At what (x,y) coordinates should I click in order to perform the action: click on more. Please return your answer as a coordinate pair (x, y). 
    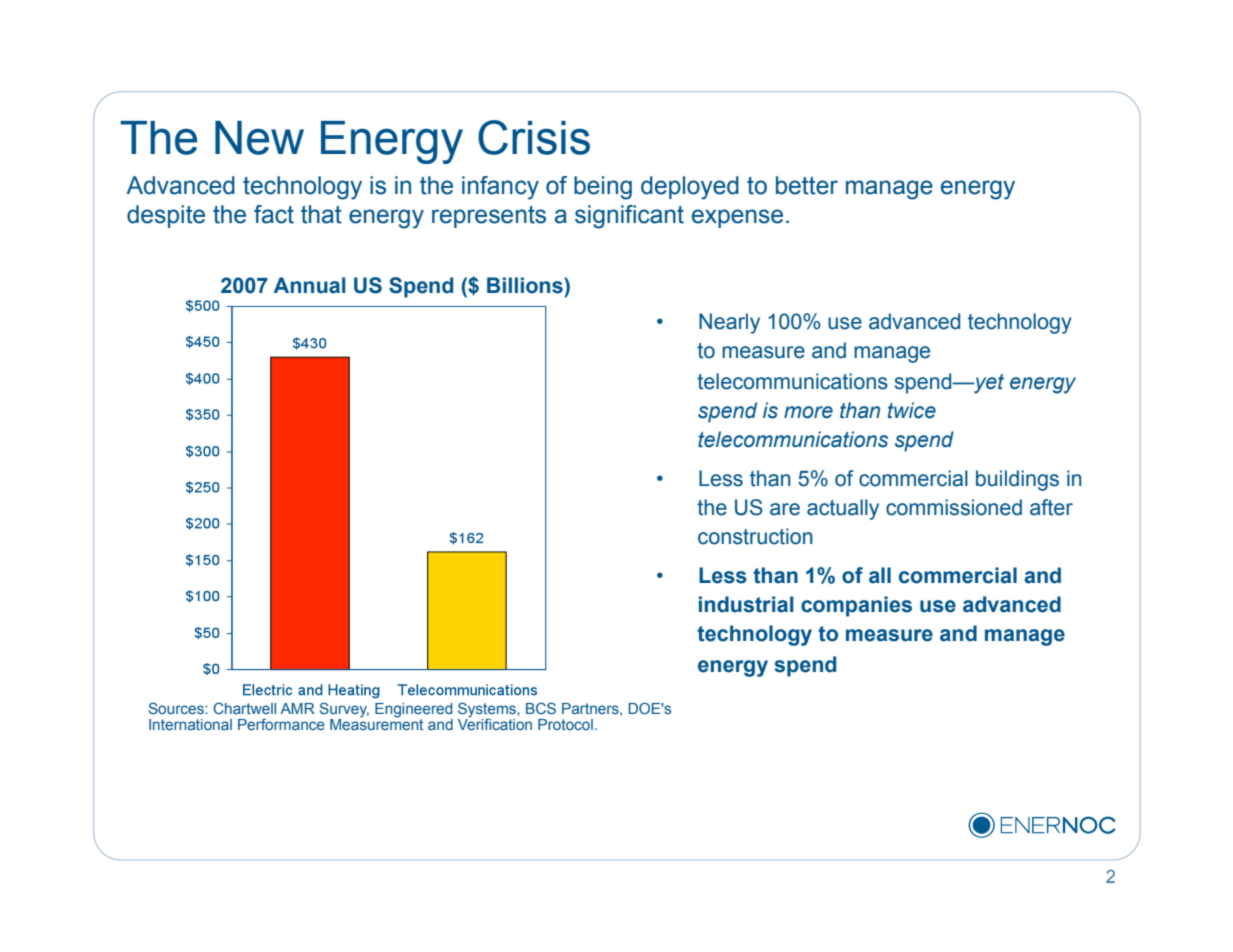
    Looking at the image, I should click on (808, 412).
